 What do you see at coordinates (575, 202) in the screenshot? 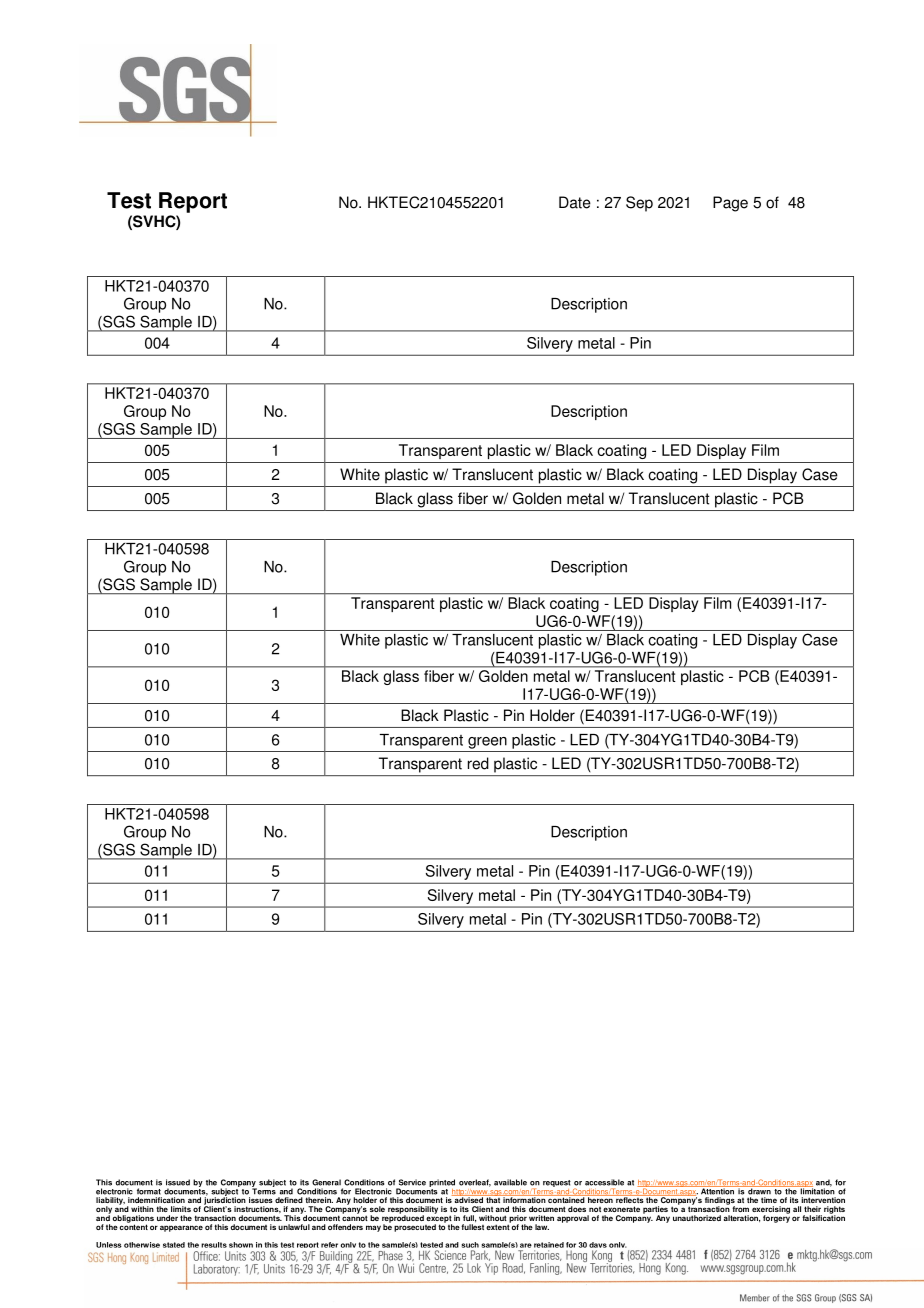
I see `Date` at bounding box center [575, 202].
